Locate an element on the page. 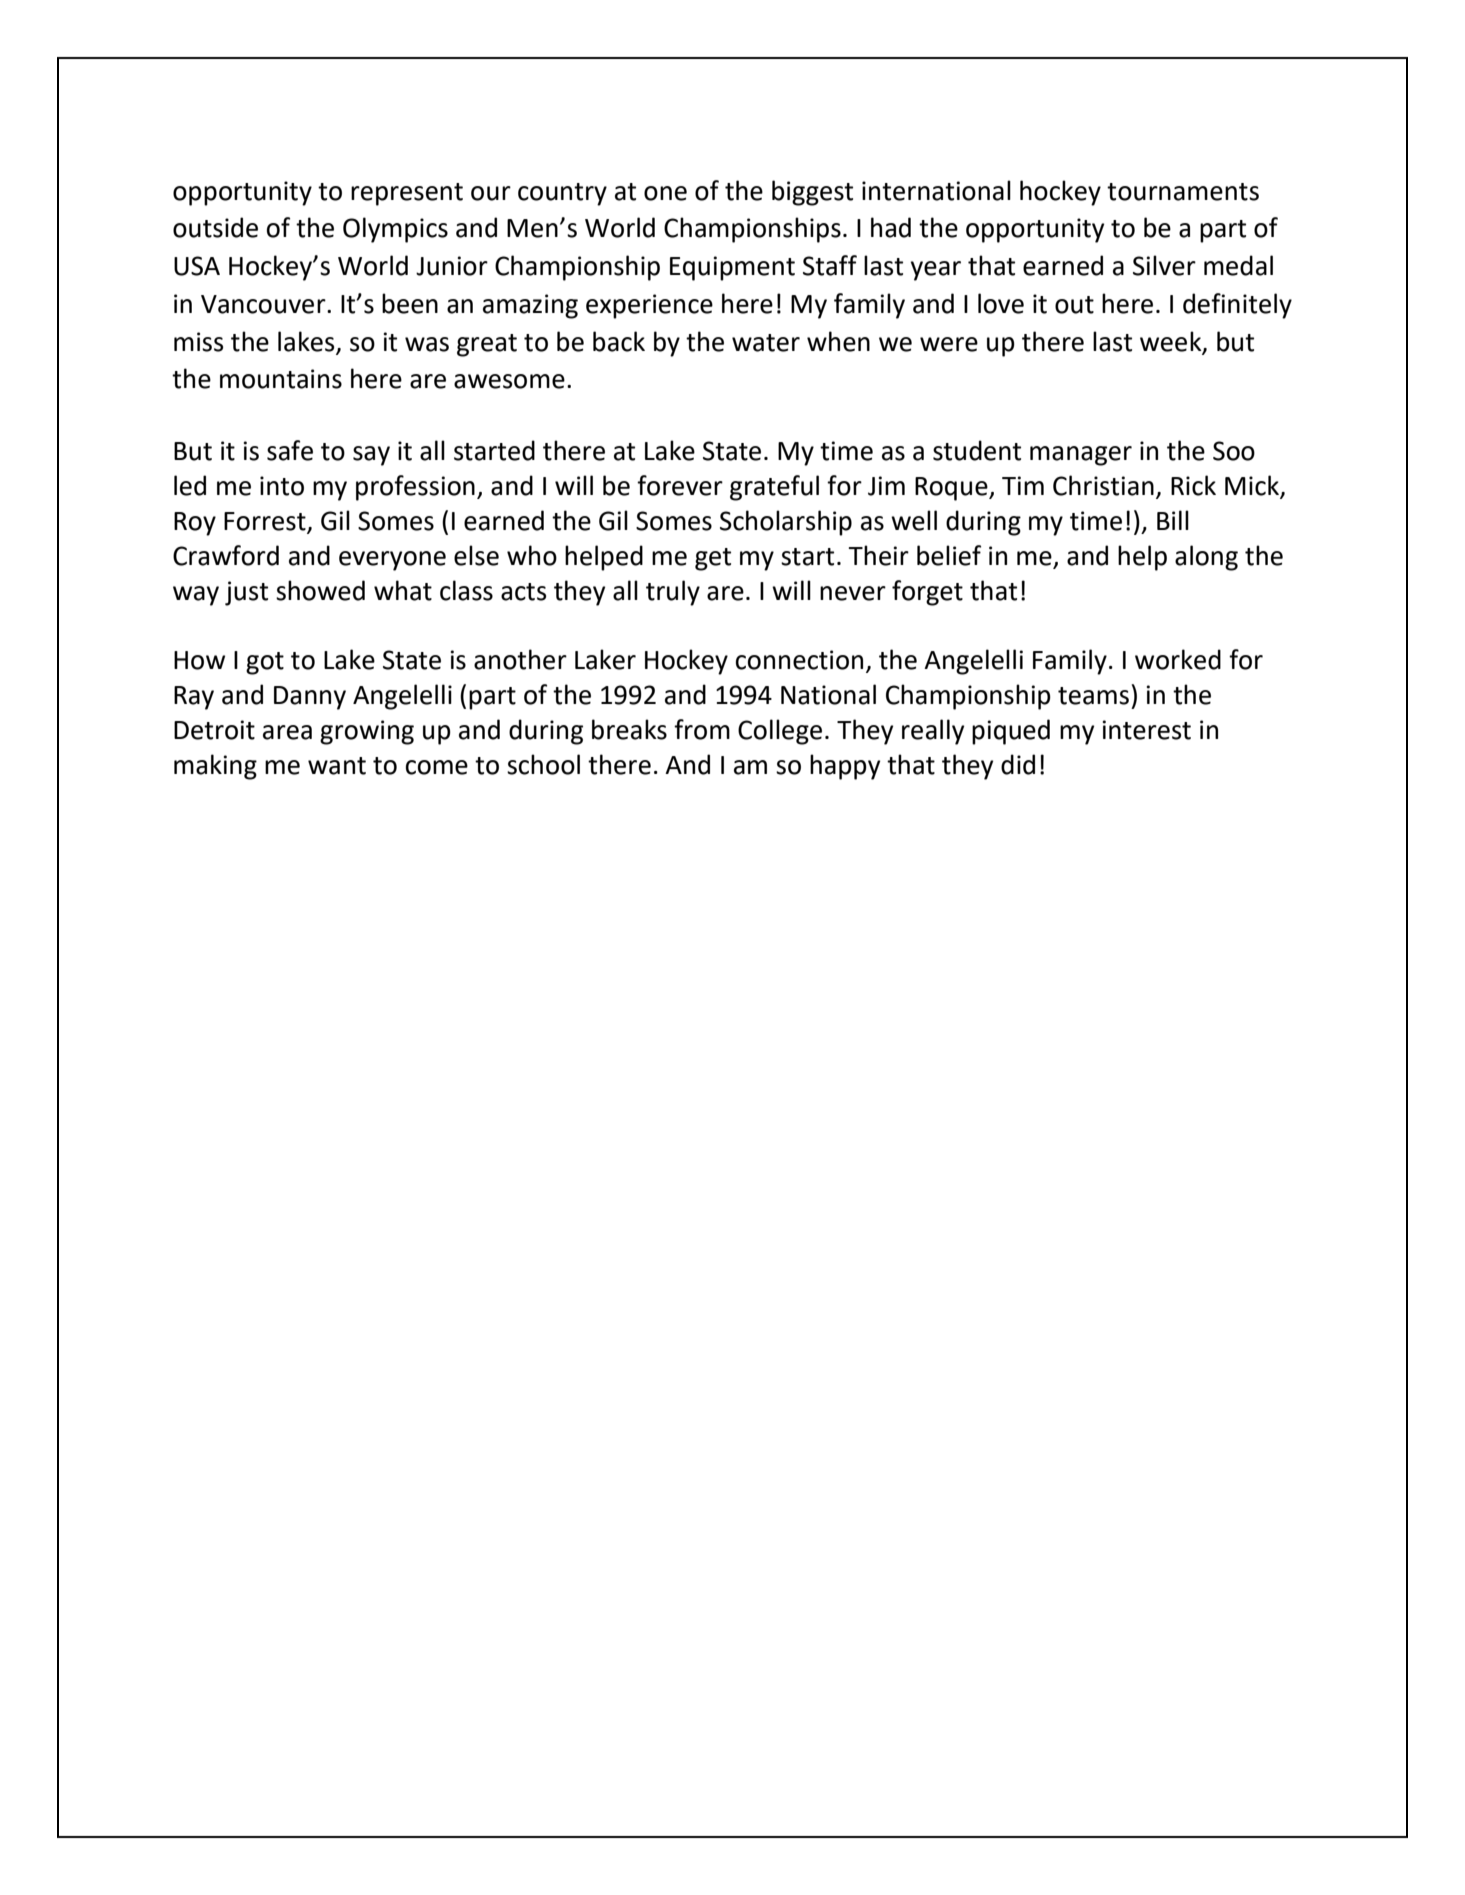  tournaments is located at coordinates (1183, 192).
